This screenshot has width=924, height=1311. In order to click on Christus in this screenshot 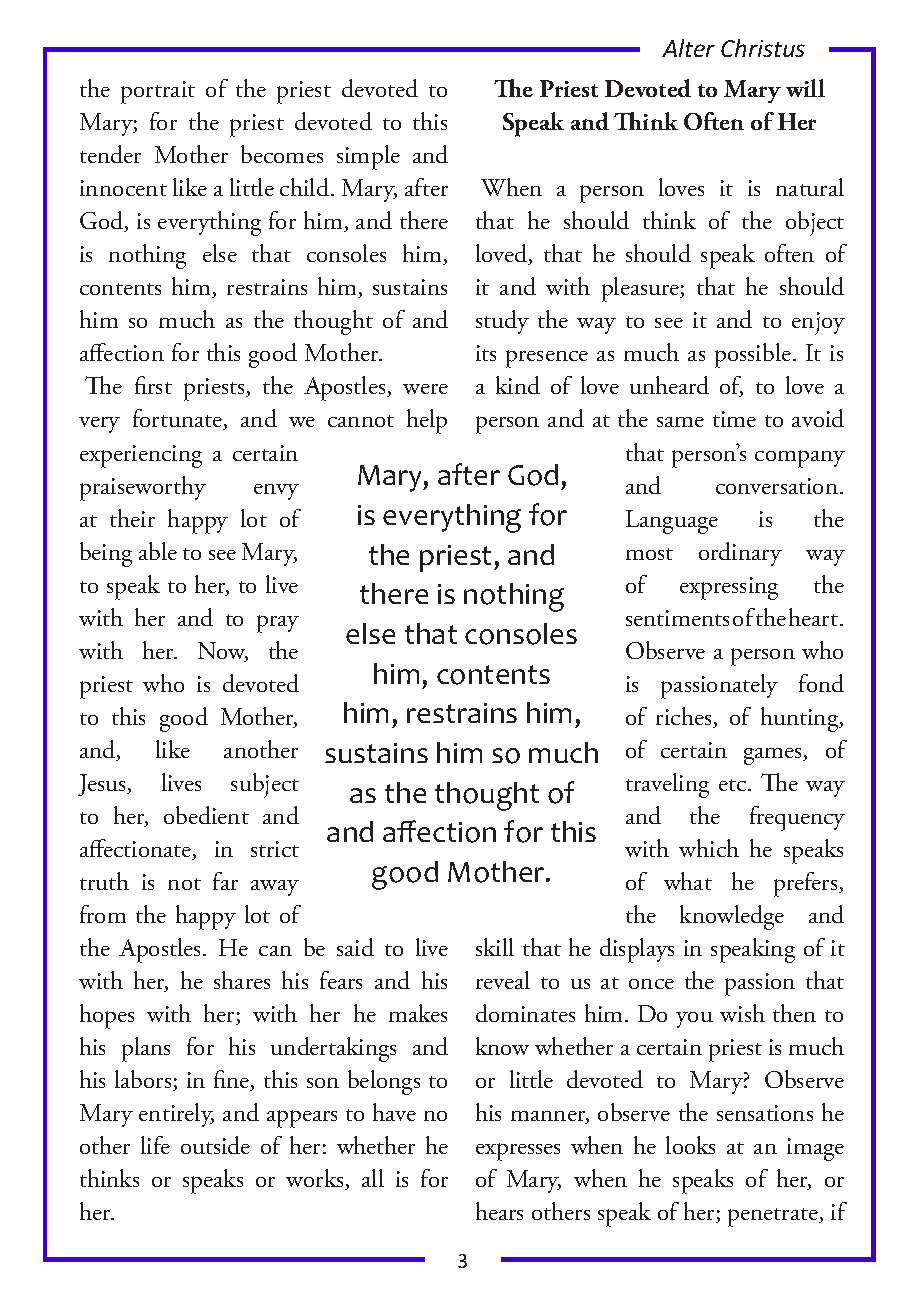, I will do `click(763, 48)`.
